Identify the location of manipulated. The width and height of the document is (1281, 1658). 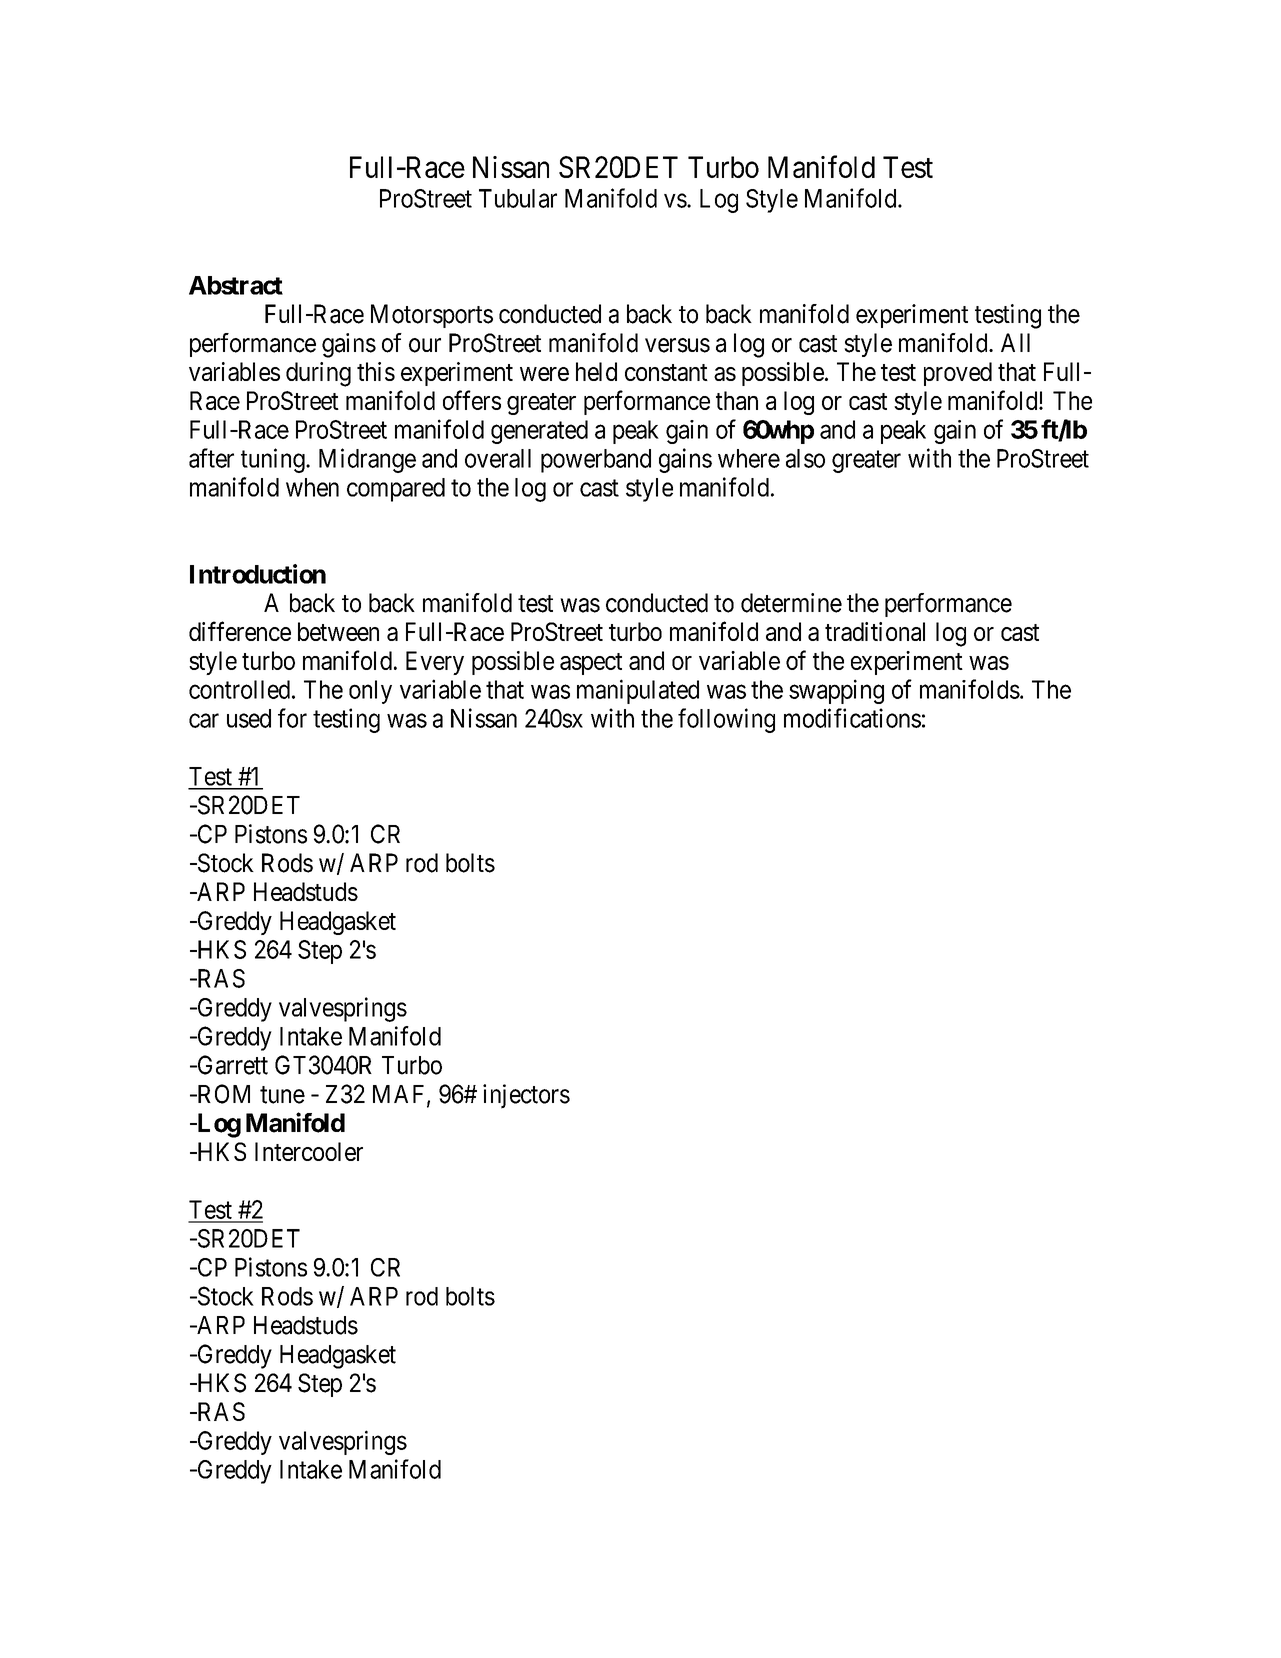
(638, 691).
